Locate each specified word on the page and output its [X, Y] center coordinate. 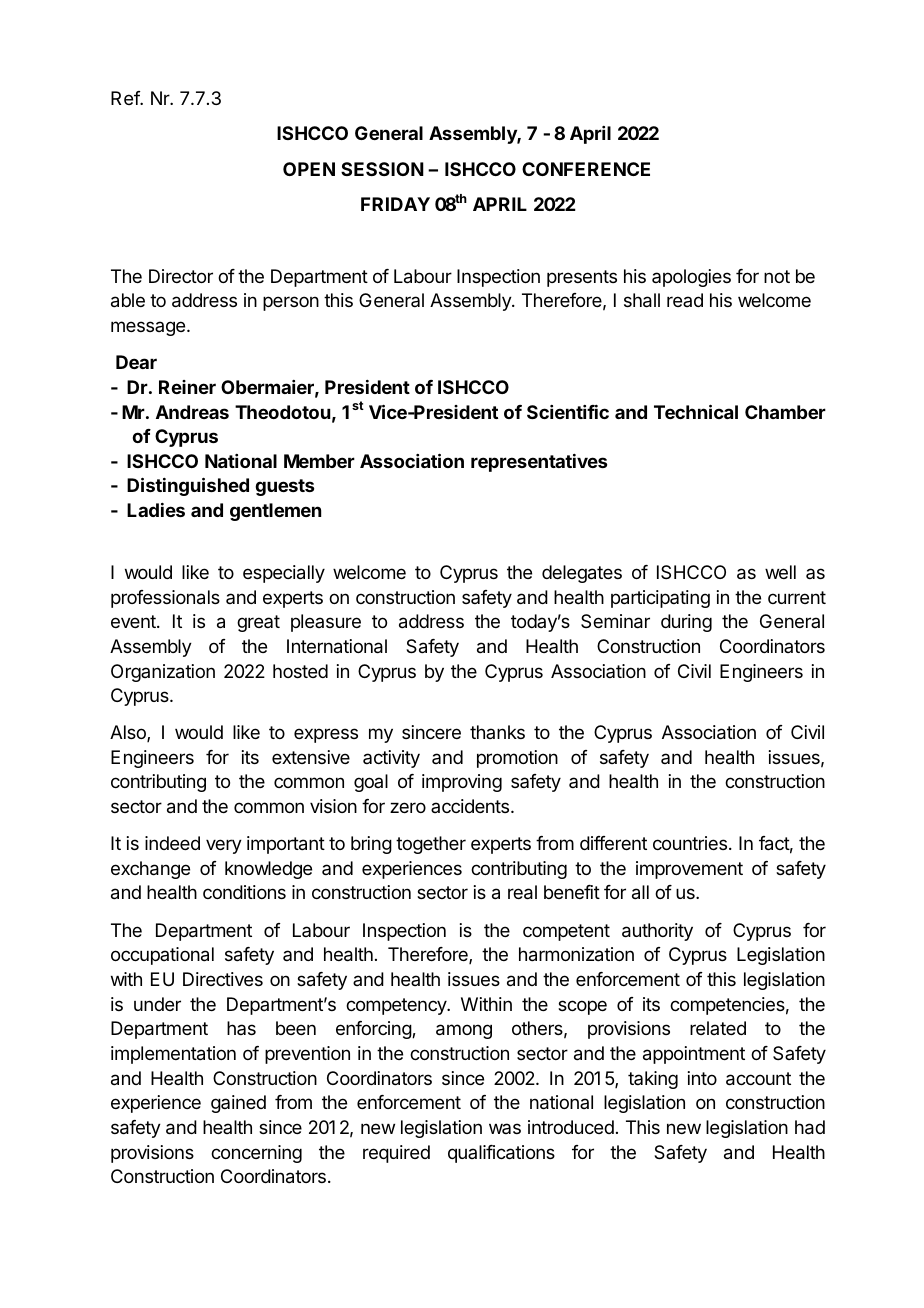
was [505, 1128]
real [522, 892]
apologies [691, 278]
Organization [163, 673]
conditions [244, 892]
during [686, 623]
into [702, 1078]
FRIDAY [395, 204]
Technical [696, 411]
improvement [689, 870]
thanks [497, 732]
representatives [539, 463]
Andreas [192, 412]
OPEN [309, 169]
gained [238, 1104]
